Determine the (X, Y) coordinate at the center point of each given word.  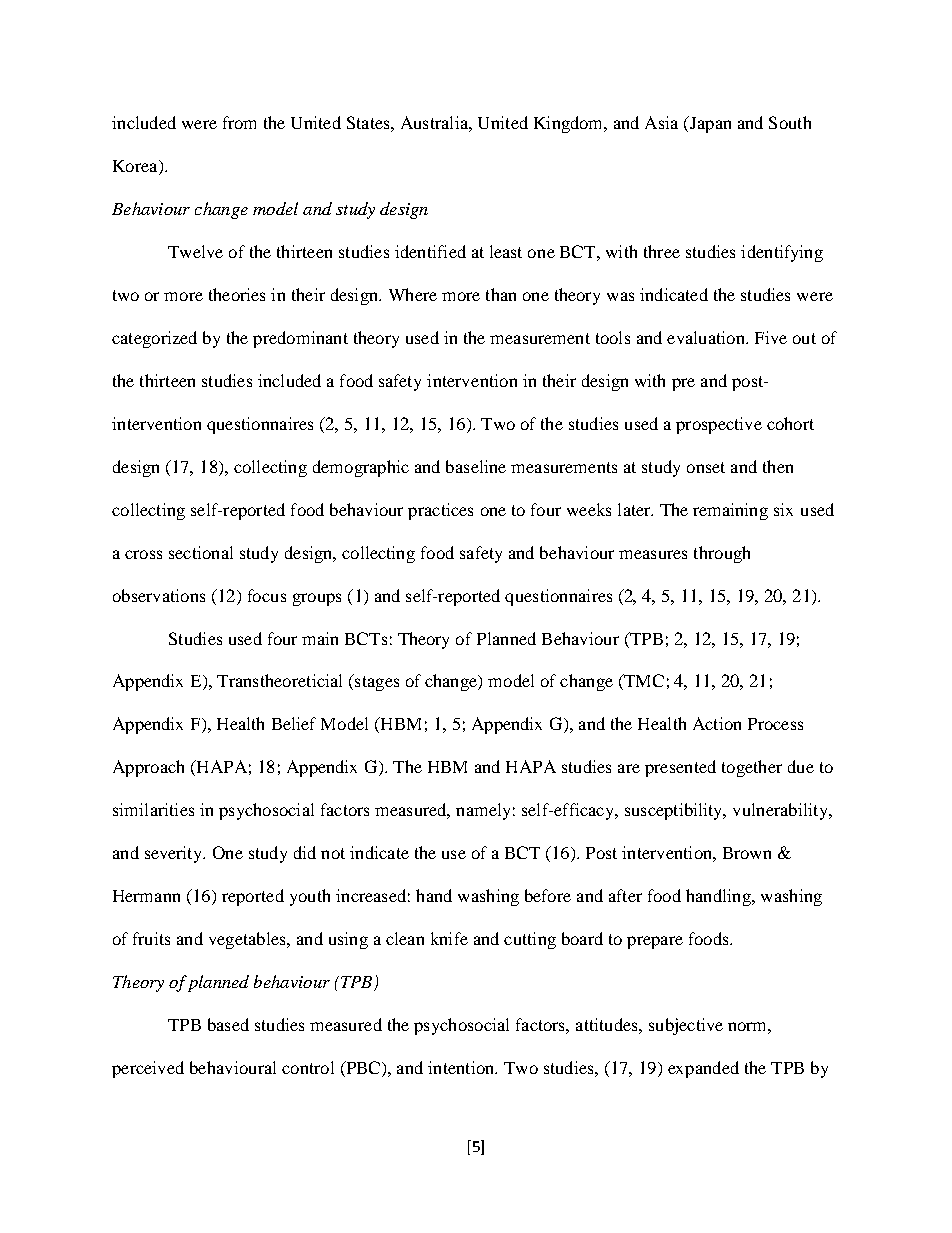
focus (267, 595)
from (239, 122)
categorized (154, 339)
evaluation (707, 337)
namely (483, 811)
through (722, 554)
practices (440, 511)
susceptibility (675, 811)
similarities (153, 809)
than (501, 294)
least (506, 251)
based (228, 1024)
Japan (709, 124)
